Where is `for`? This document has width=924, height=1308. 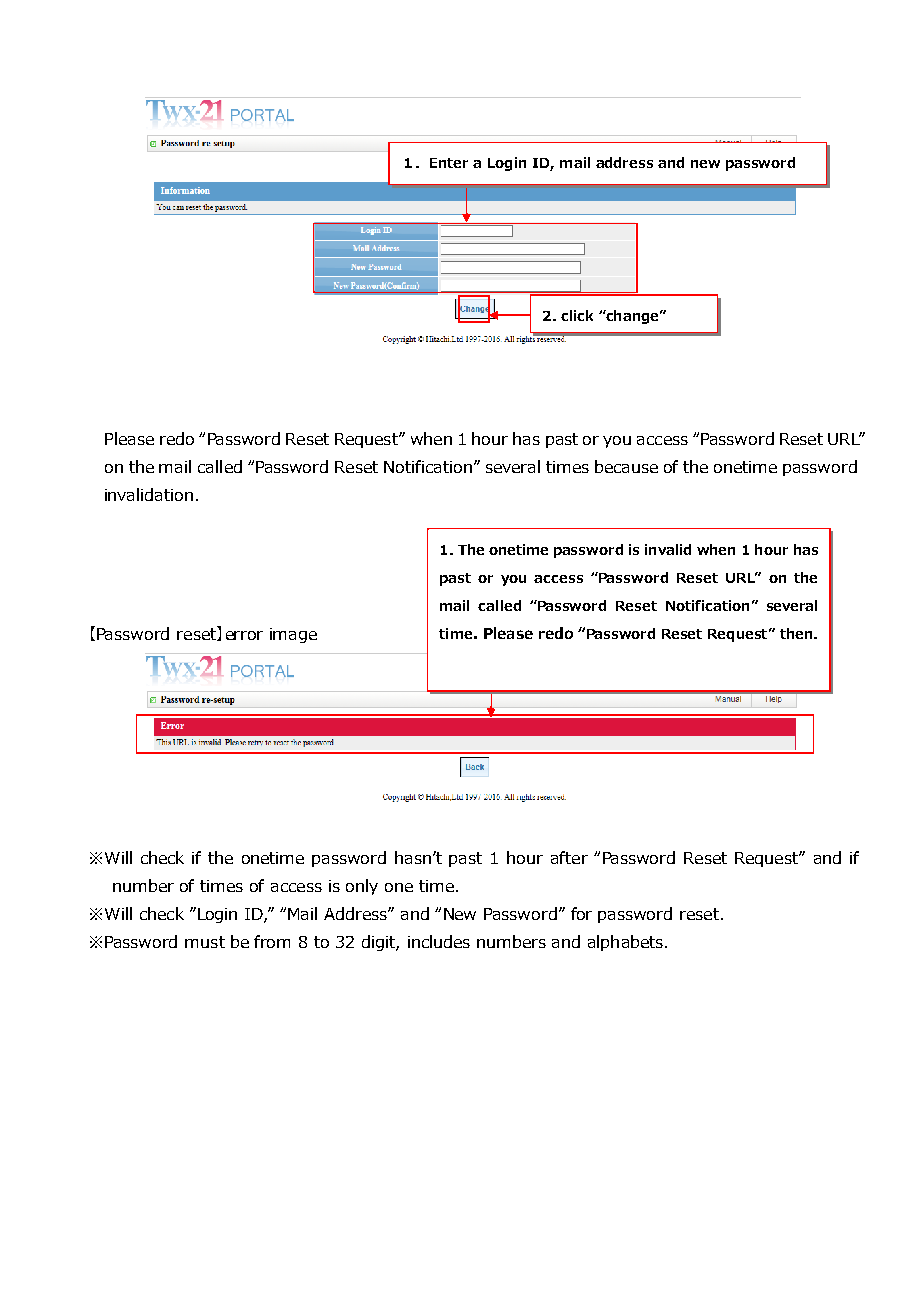
for is located at coordinates (581, 913).
